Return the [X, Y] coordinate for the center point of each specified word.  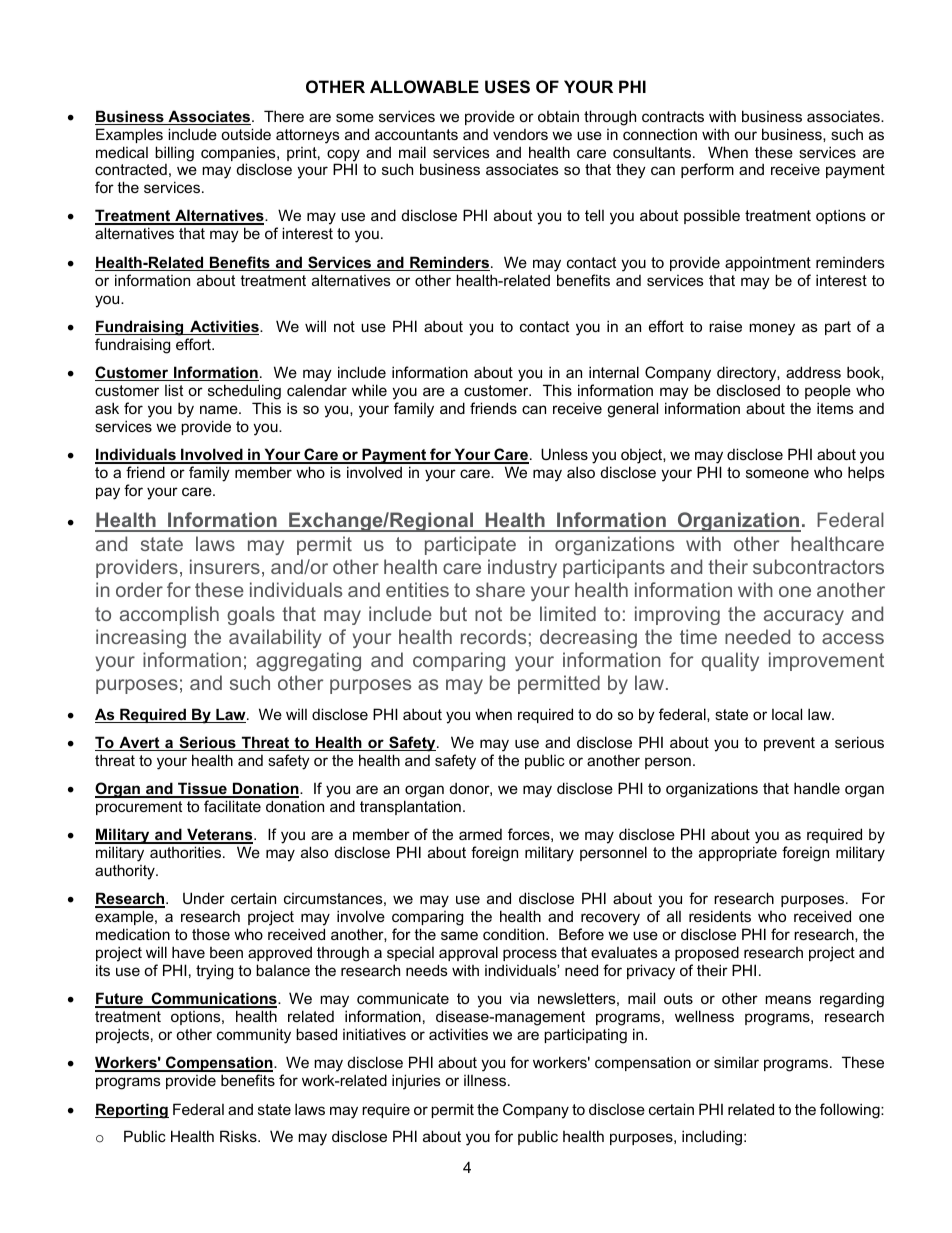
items [835, 408]
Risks [239, 1136]
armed [480, 834]
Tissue [202, 789]
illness [486, 1080]
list [174, 390]
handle [817, 788]
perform [707, 170]
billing [174, 154]
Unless [564, 454]
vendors [520, 134]
